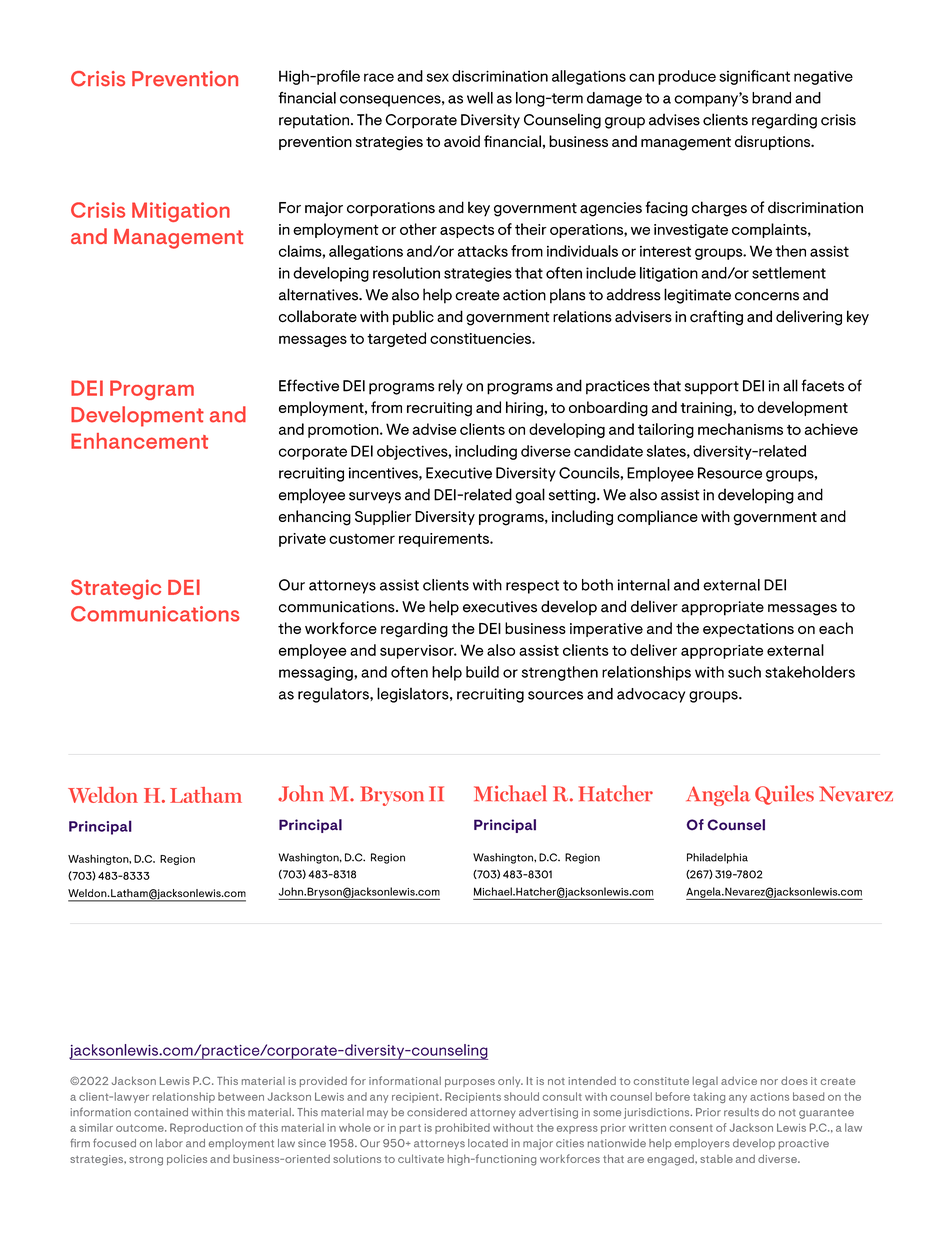 This screenshot has width=952, height=1233. Describe the element at coordinates (462, 1128) in the screenshot. I see `prohibited` at that location.
